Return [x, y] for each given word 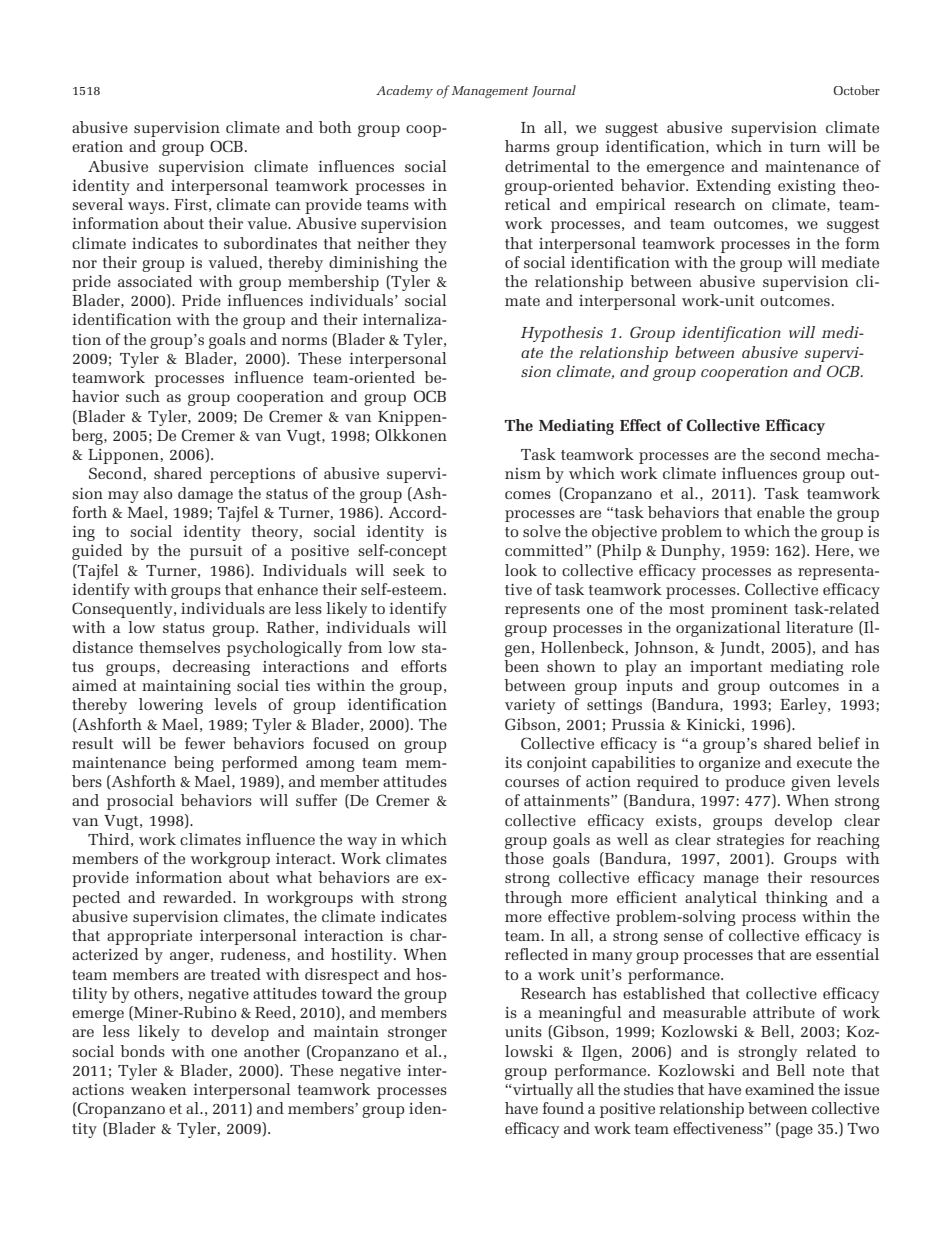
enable [781, 512]
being [194, 764]
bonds [142, 1051]
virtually [543, 1091]
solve [542, 531]
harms [527, 146]
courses [532, 783]
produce [755, 783]
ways [147, 208]
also [158, 493]
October [857, 90]
